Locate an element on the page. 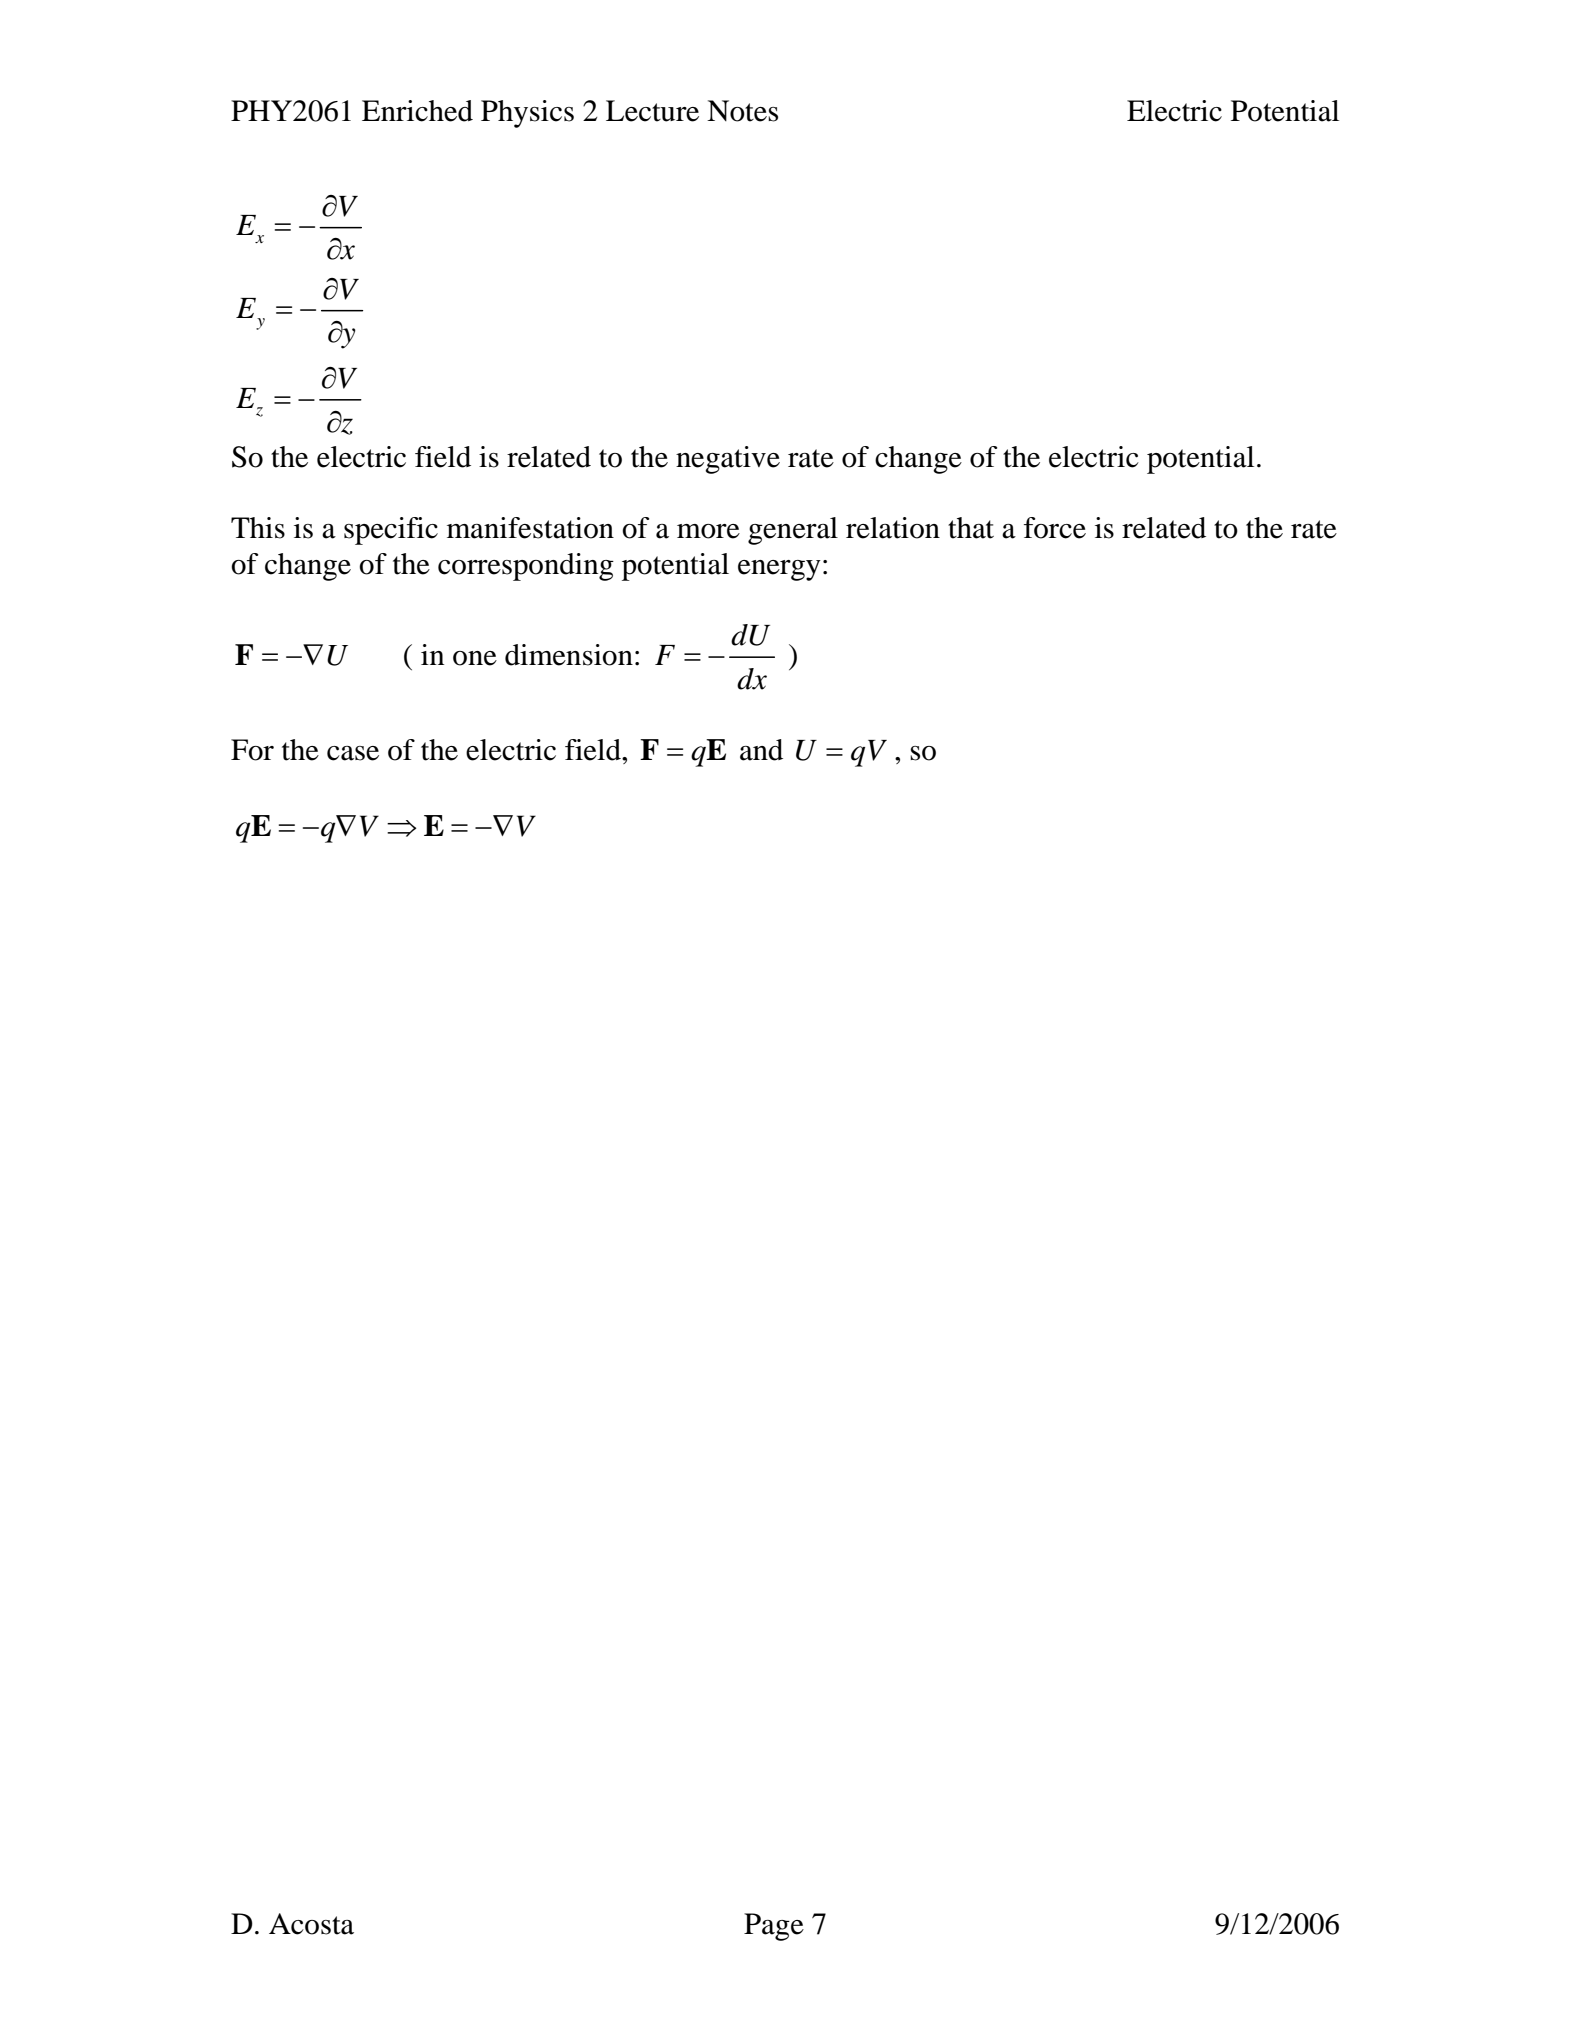  and is located at coordinates (761, 750).
